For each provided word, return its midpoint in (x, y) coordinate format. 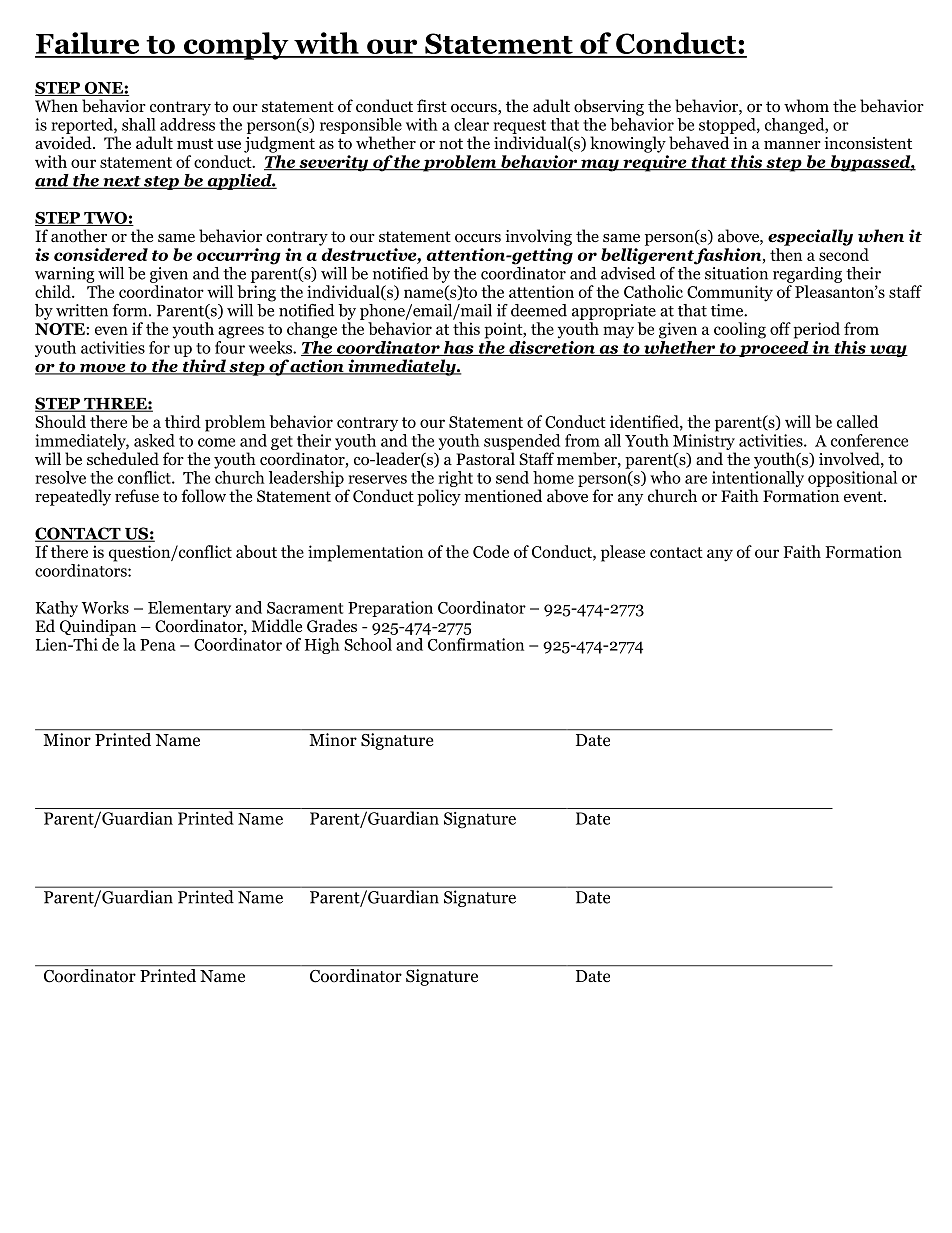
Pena (158, 645)
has (459, 348)
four (230, 347)
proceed (774, 349)
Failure (88, 44)
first (432, 105)
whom (806, 106)
